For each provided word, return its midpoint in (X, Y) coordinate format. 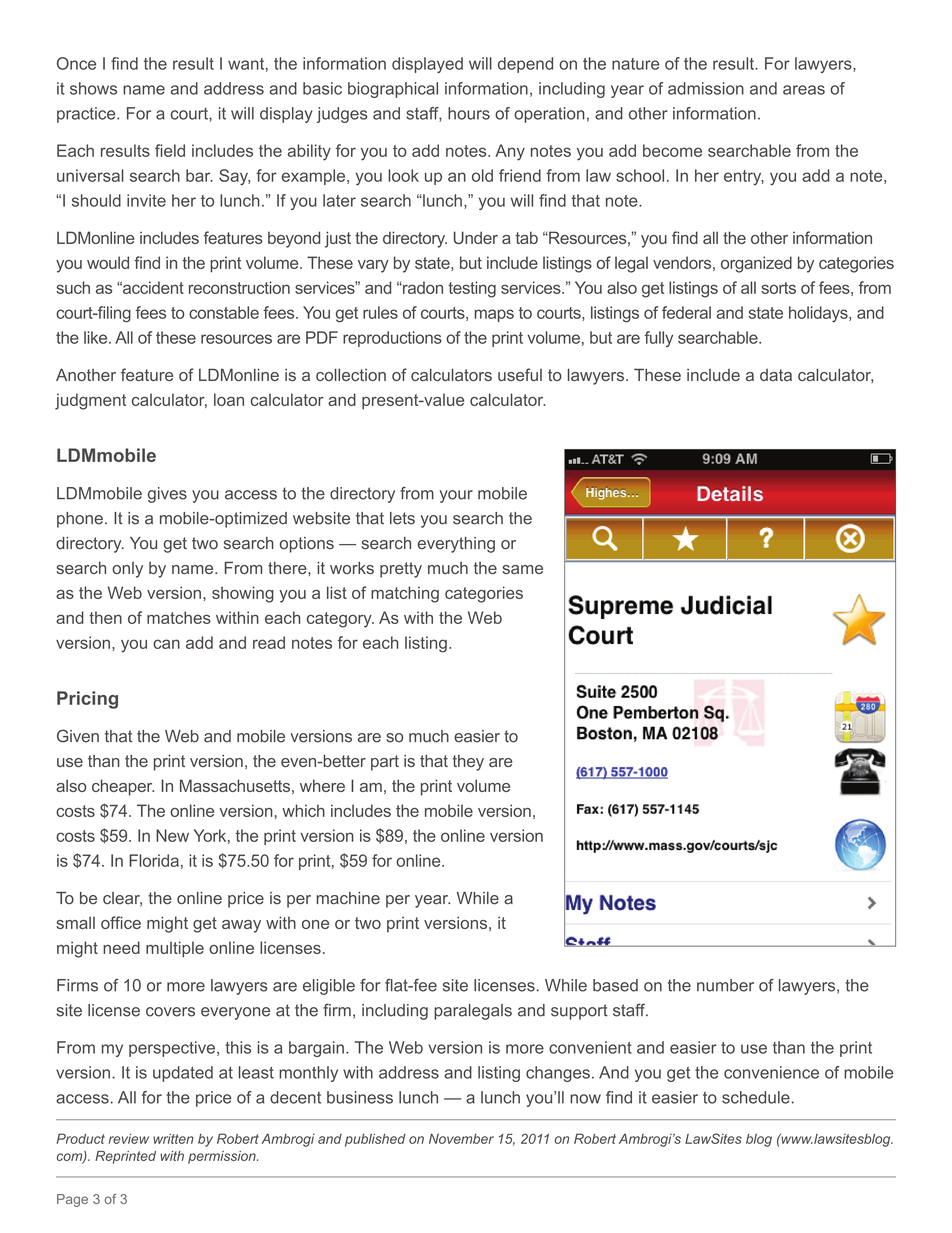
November (461, 1138)
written (173, 1138)
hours (469, 113)
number (725, 985)
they (468, 763)
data (776, 375)
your (456, 496)
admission (706, 88)
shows (93, 88)
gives (167, 495)
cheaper (123, 787)
